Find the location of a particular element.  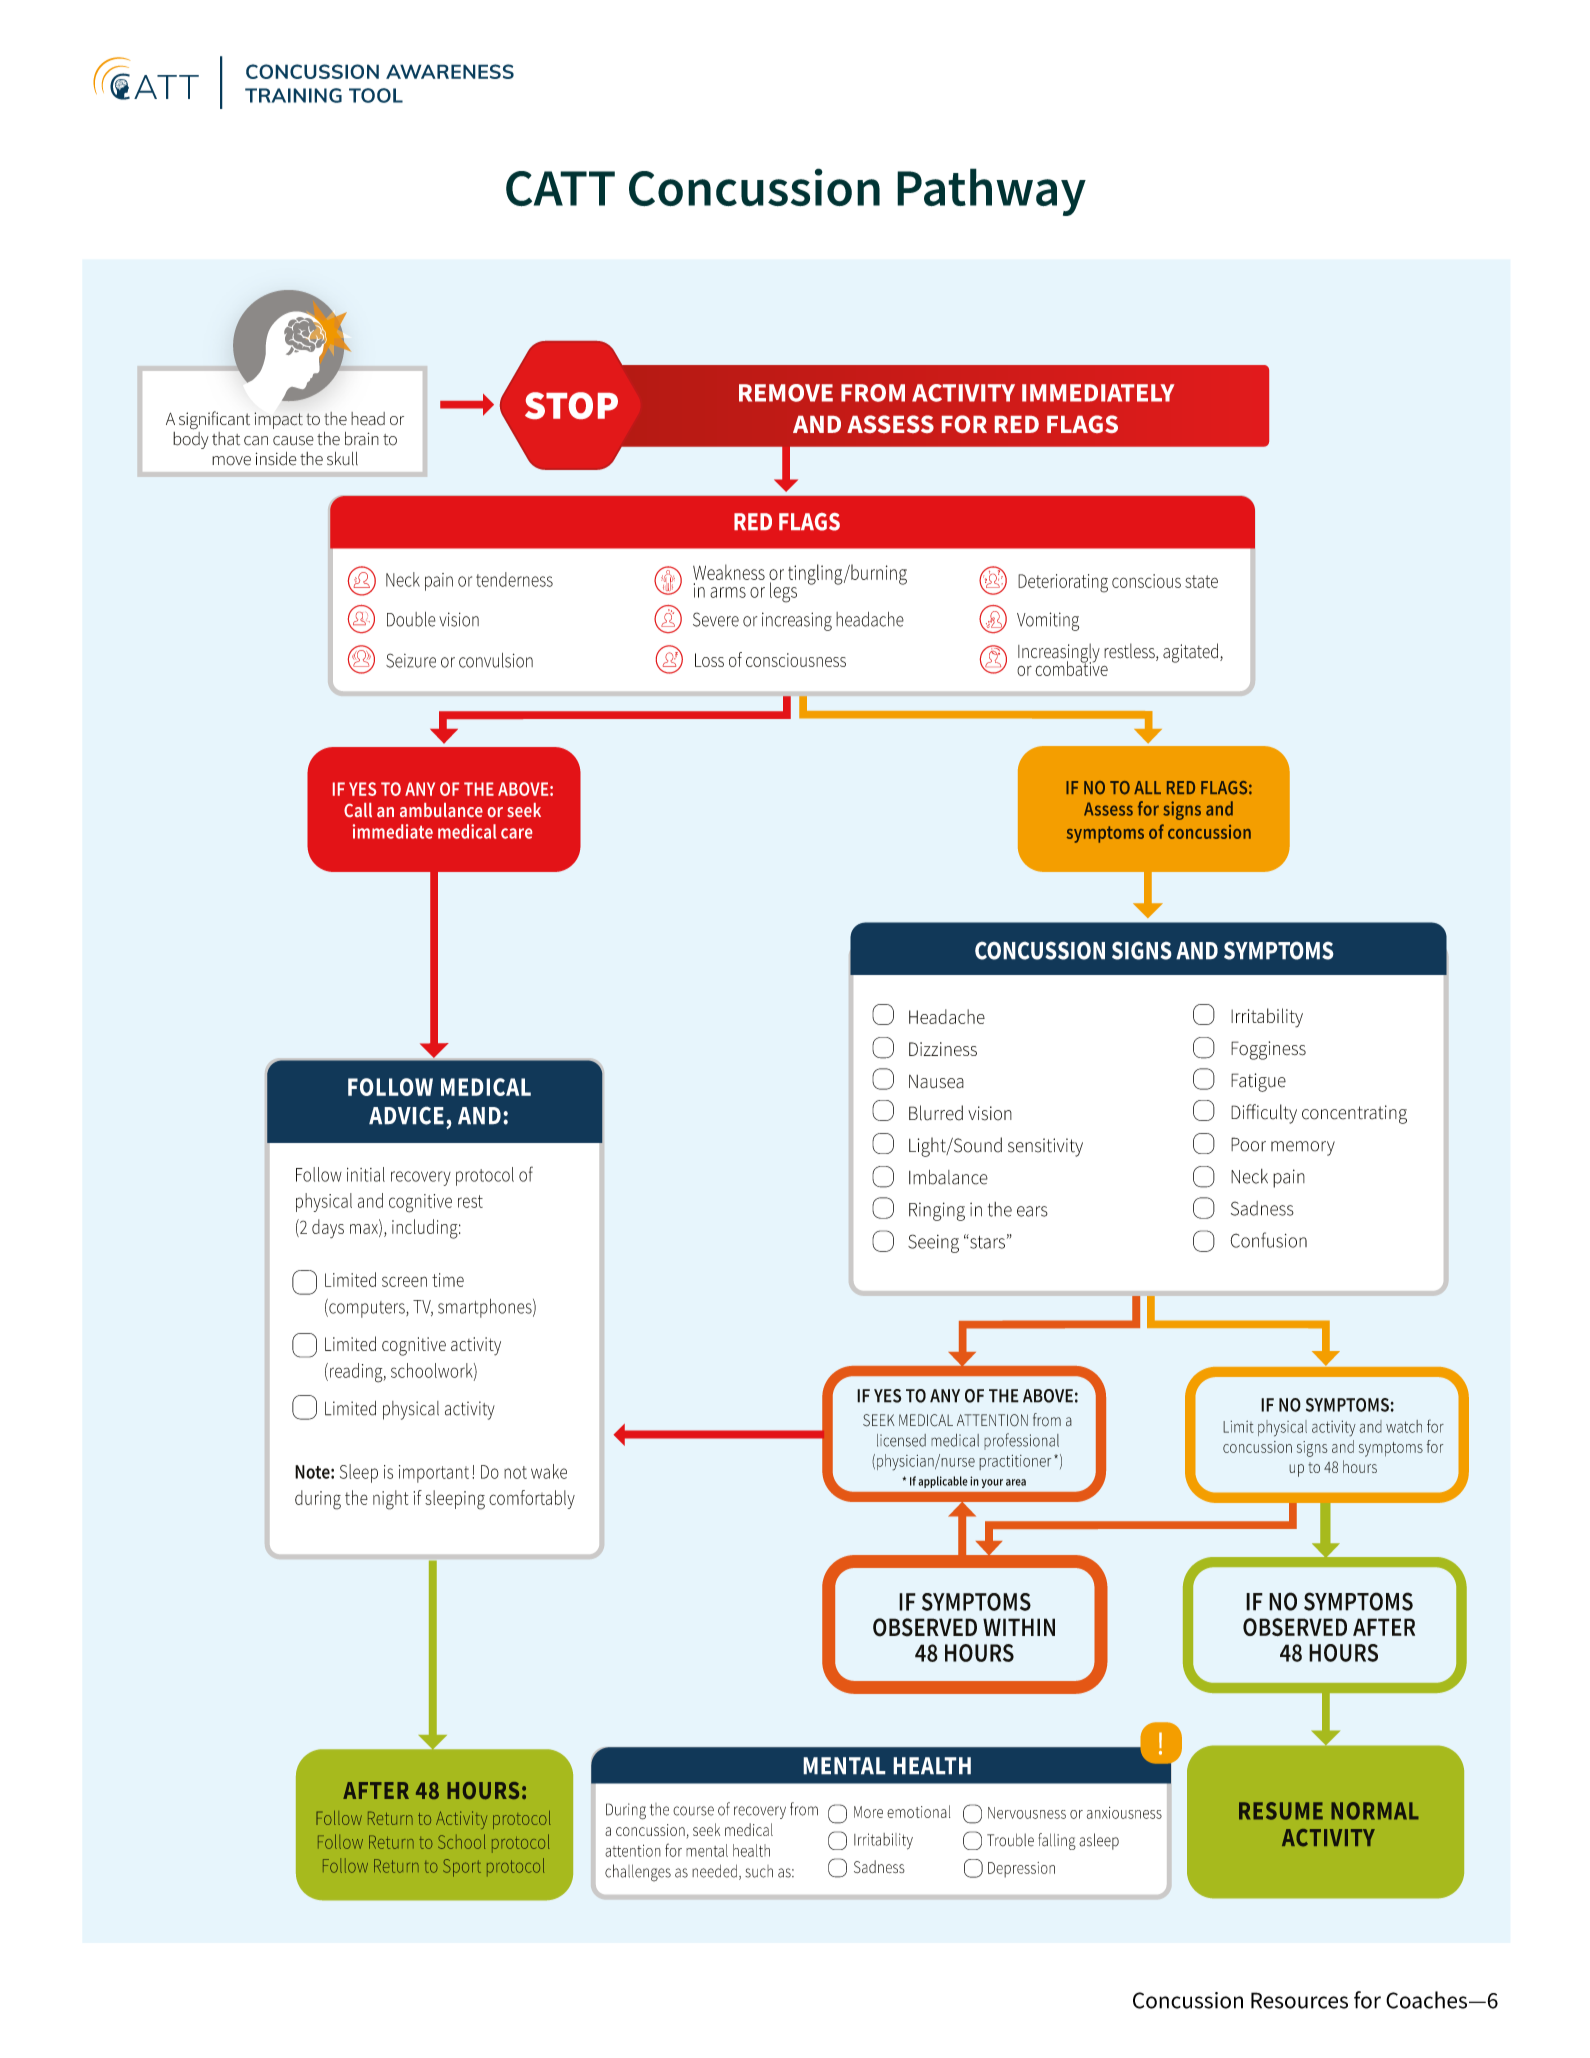

agitated is located at coordinates (1190, 653).
